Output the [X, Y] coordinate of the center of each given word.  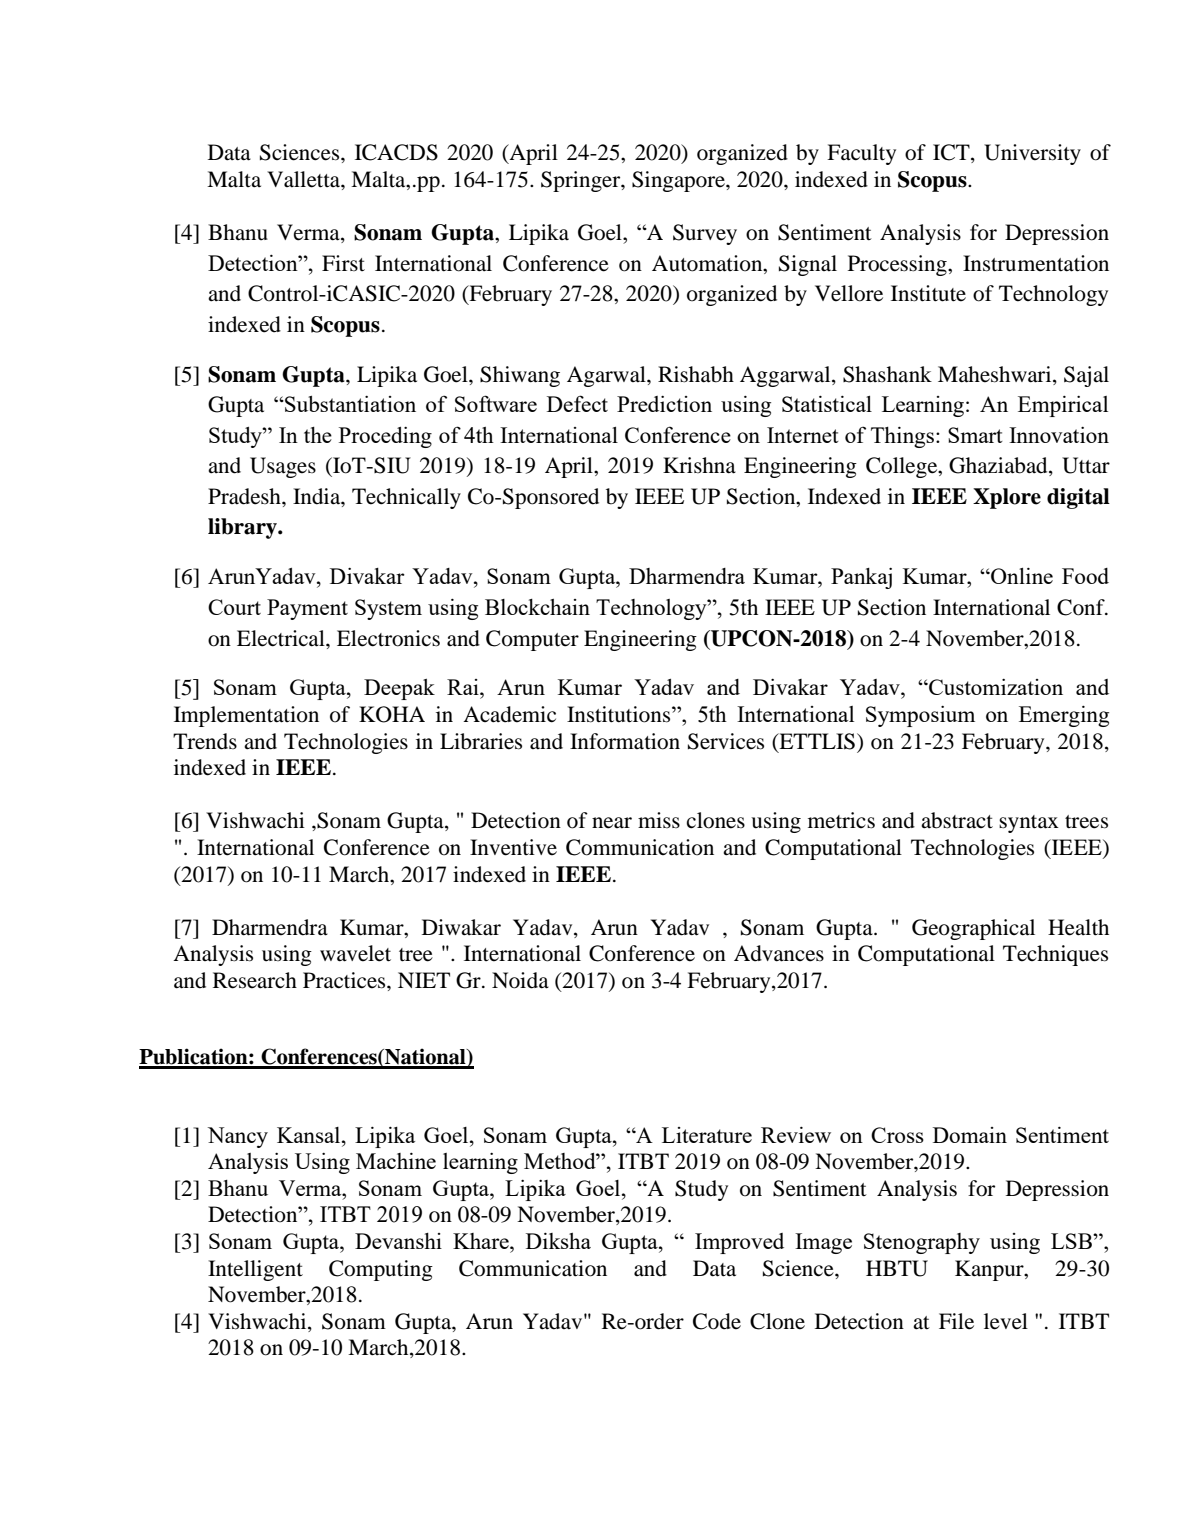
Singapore [679, 181]
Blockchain [537, 607]
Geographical [973, 929]
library [243, 528]
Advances [779, 953]
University [1032, 154]
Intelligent [255, 1270]
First [343, 263]
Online [1021, 576]
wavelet [355, 953]
